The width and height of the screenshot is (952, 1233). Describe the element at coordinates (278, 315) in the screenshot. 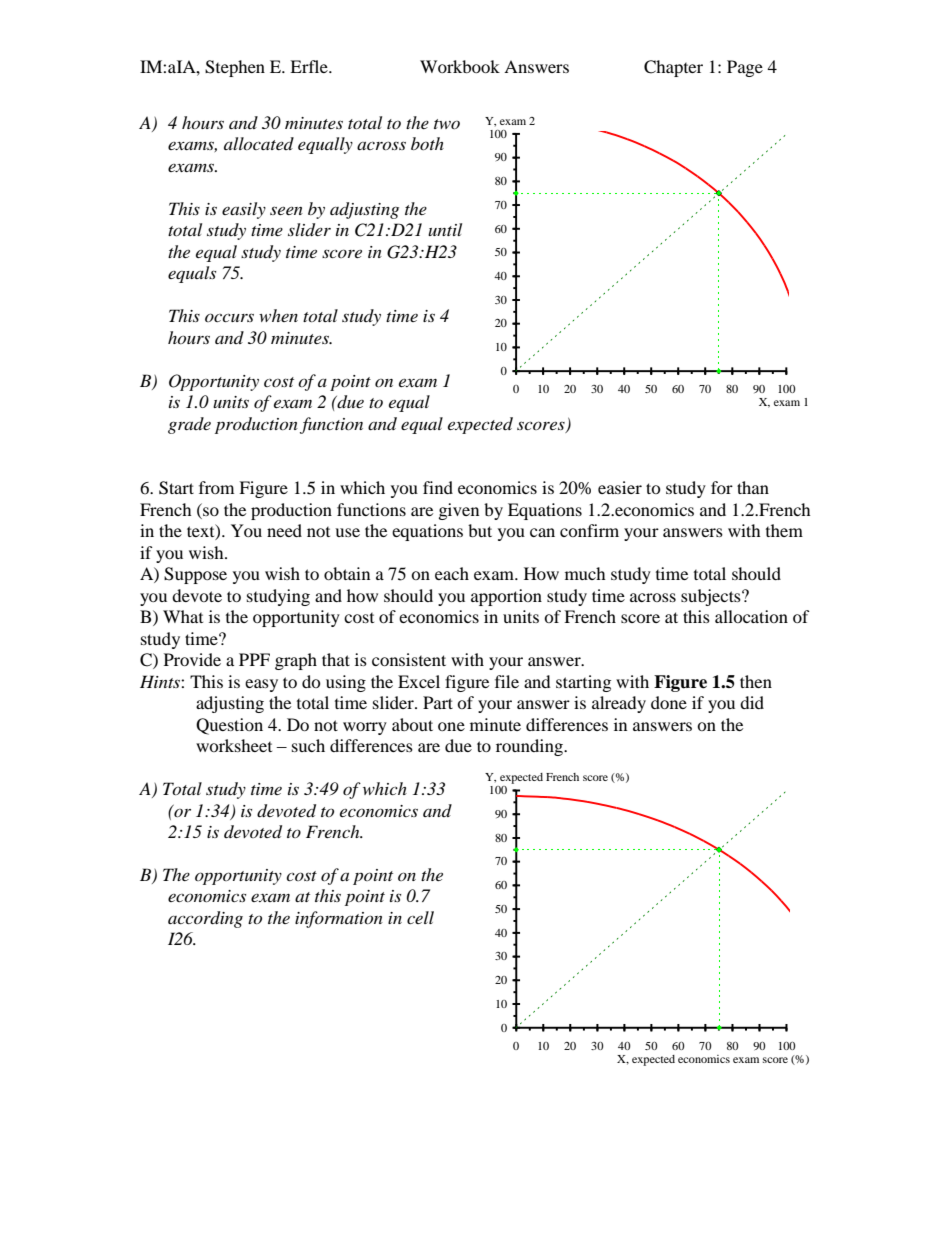

I see `when` at that location.
